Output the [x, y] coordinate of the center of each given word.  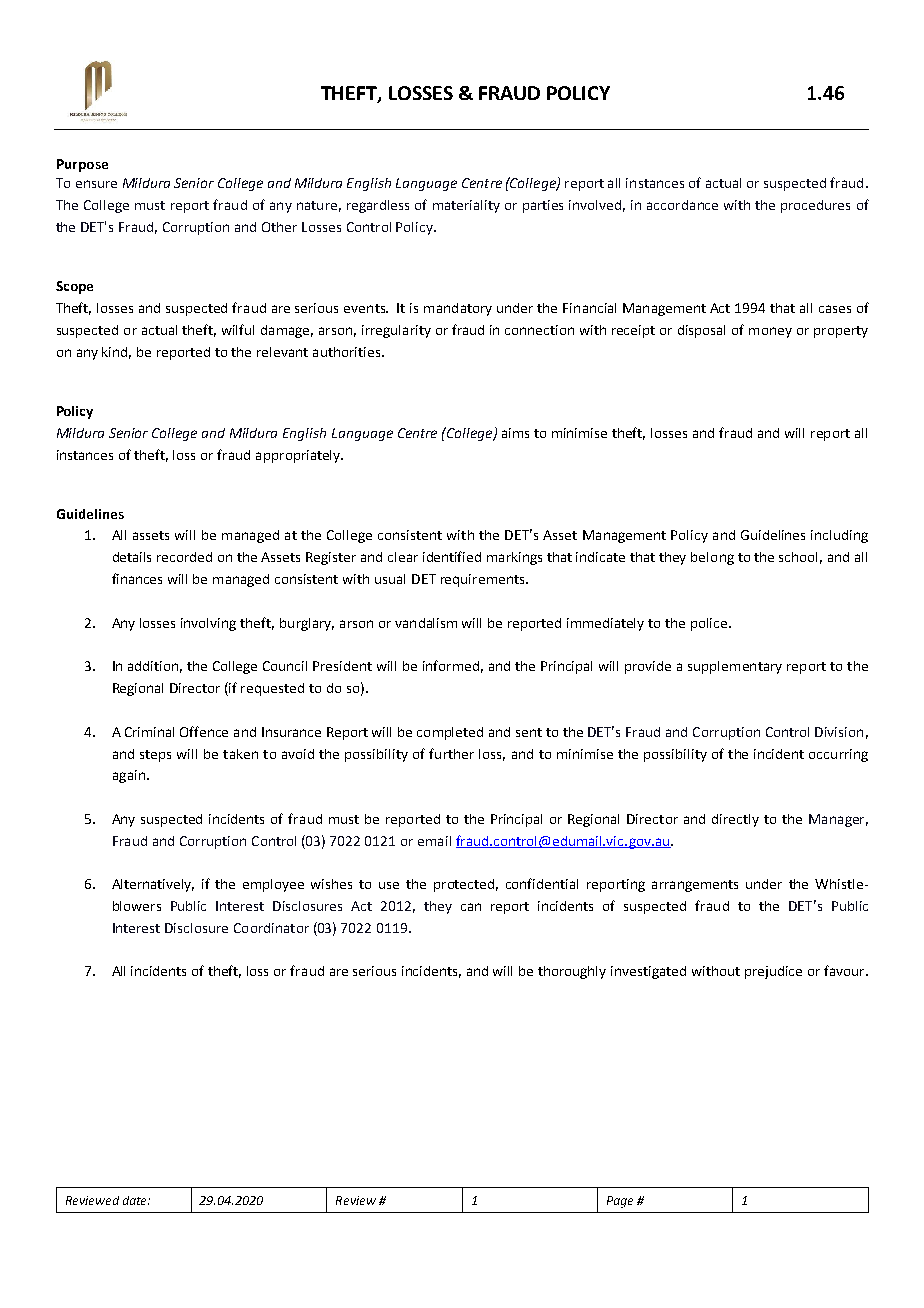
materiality [466, 206]
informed [451, 665]
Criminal [149, 732]
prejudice [773, 972]
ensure [96, 184]
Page [620, 1202]
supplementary [735, 667]
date [136, 1200]
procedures [815, 206]
